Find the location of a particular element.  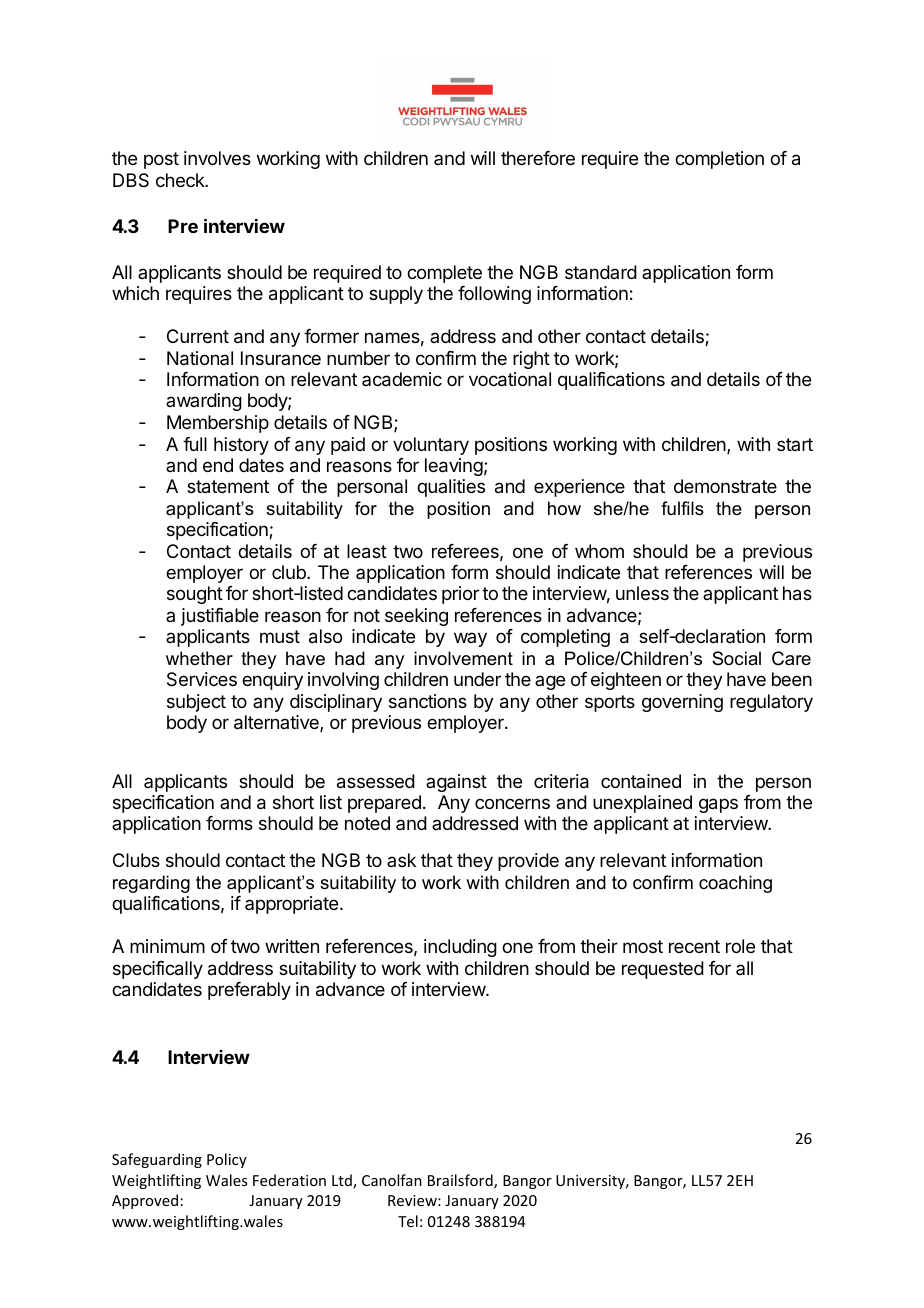

qualities is located at coordinates (451, 488).
